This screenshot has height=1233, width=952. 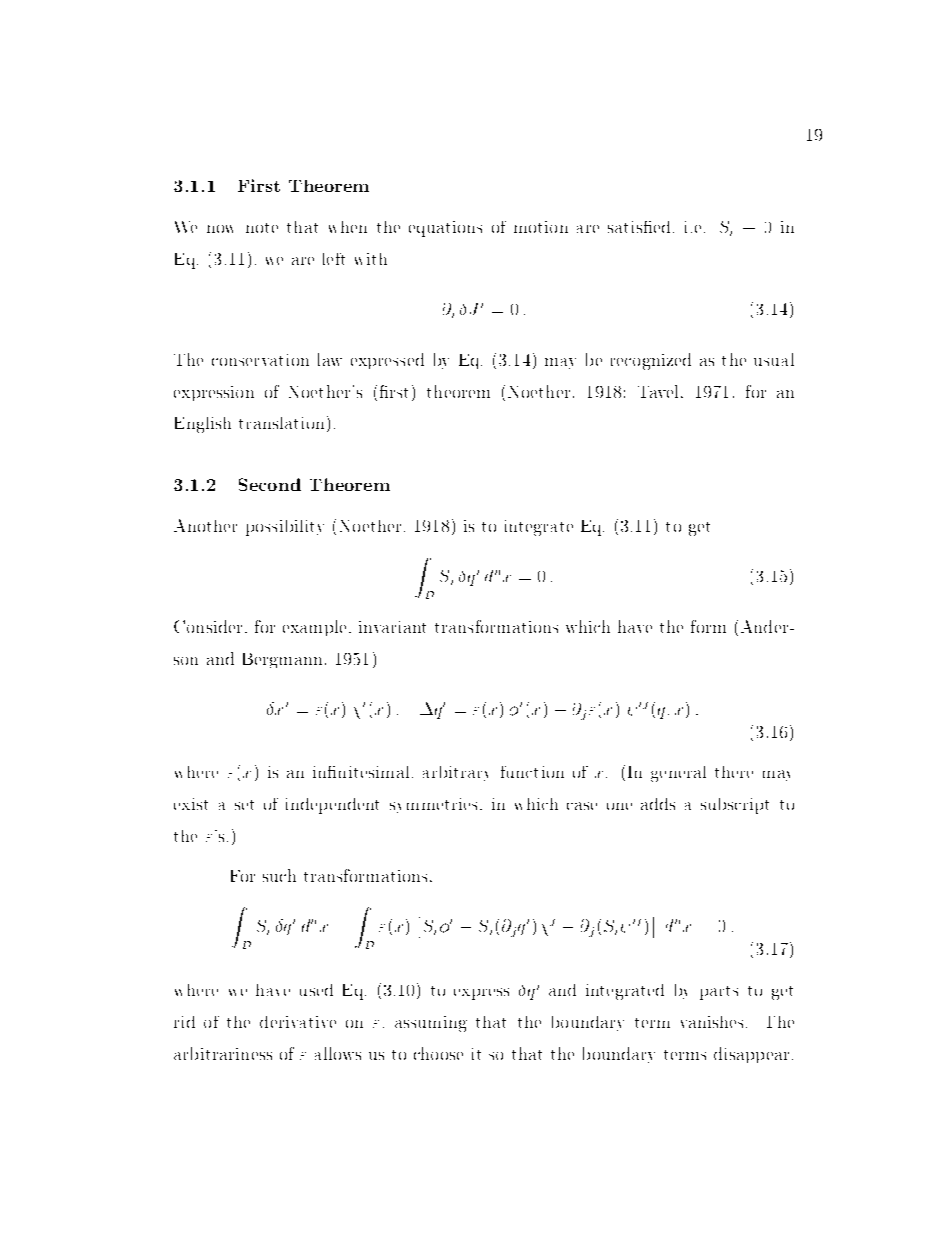 I want to click on note, so click(x=262, y=228).
